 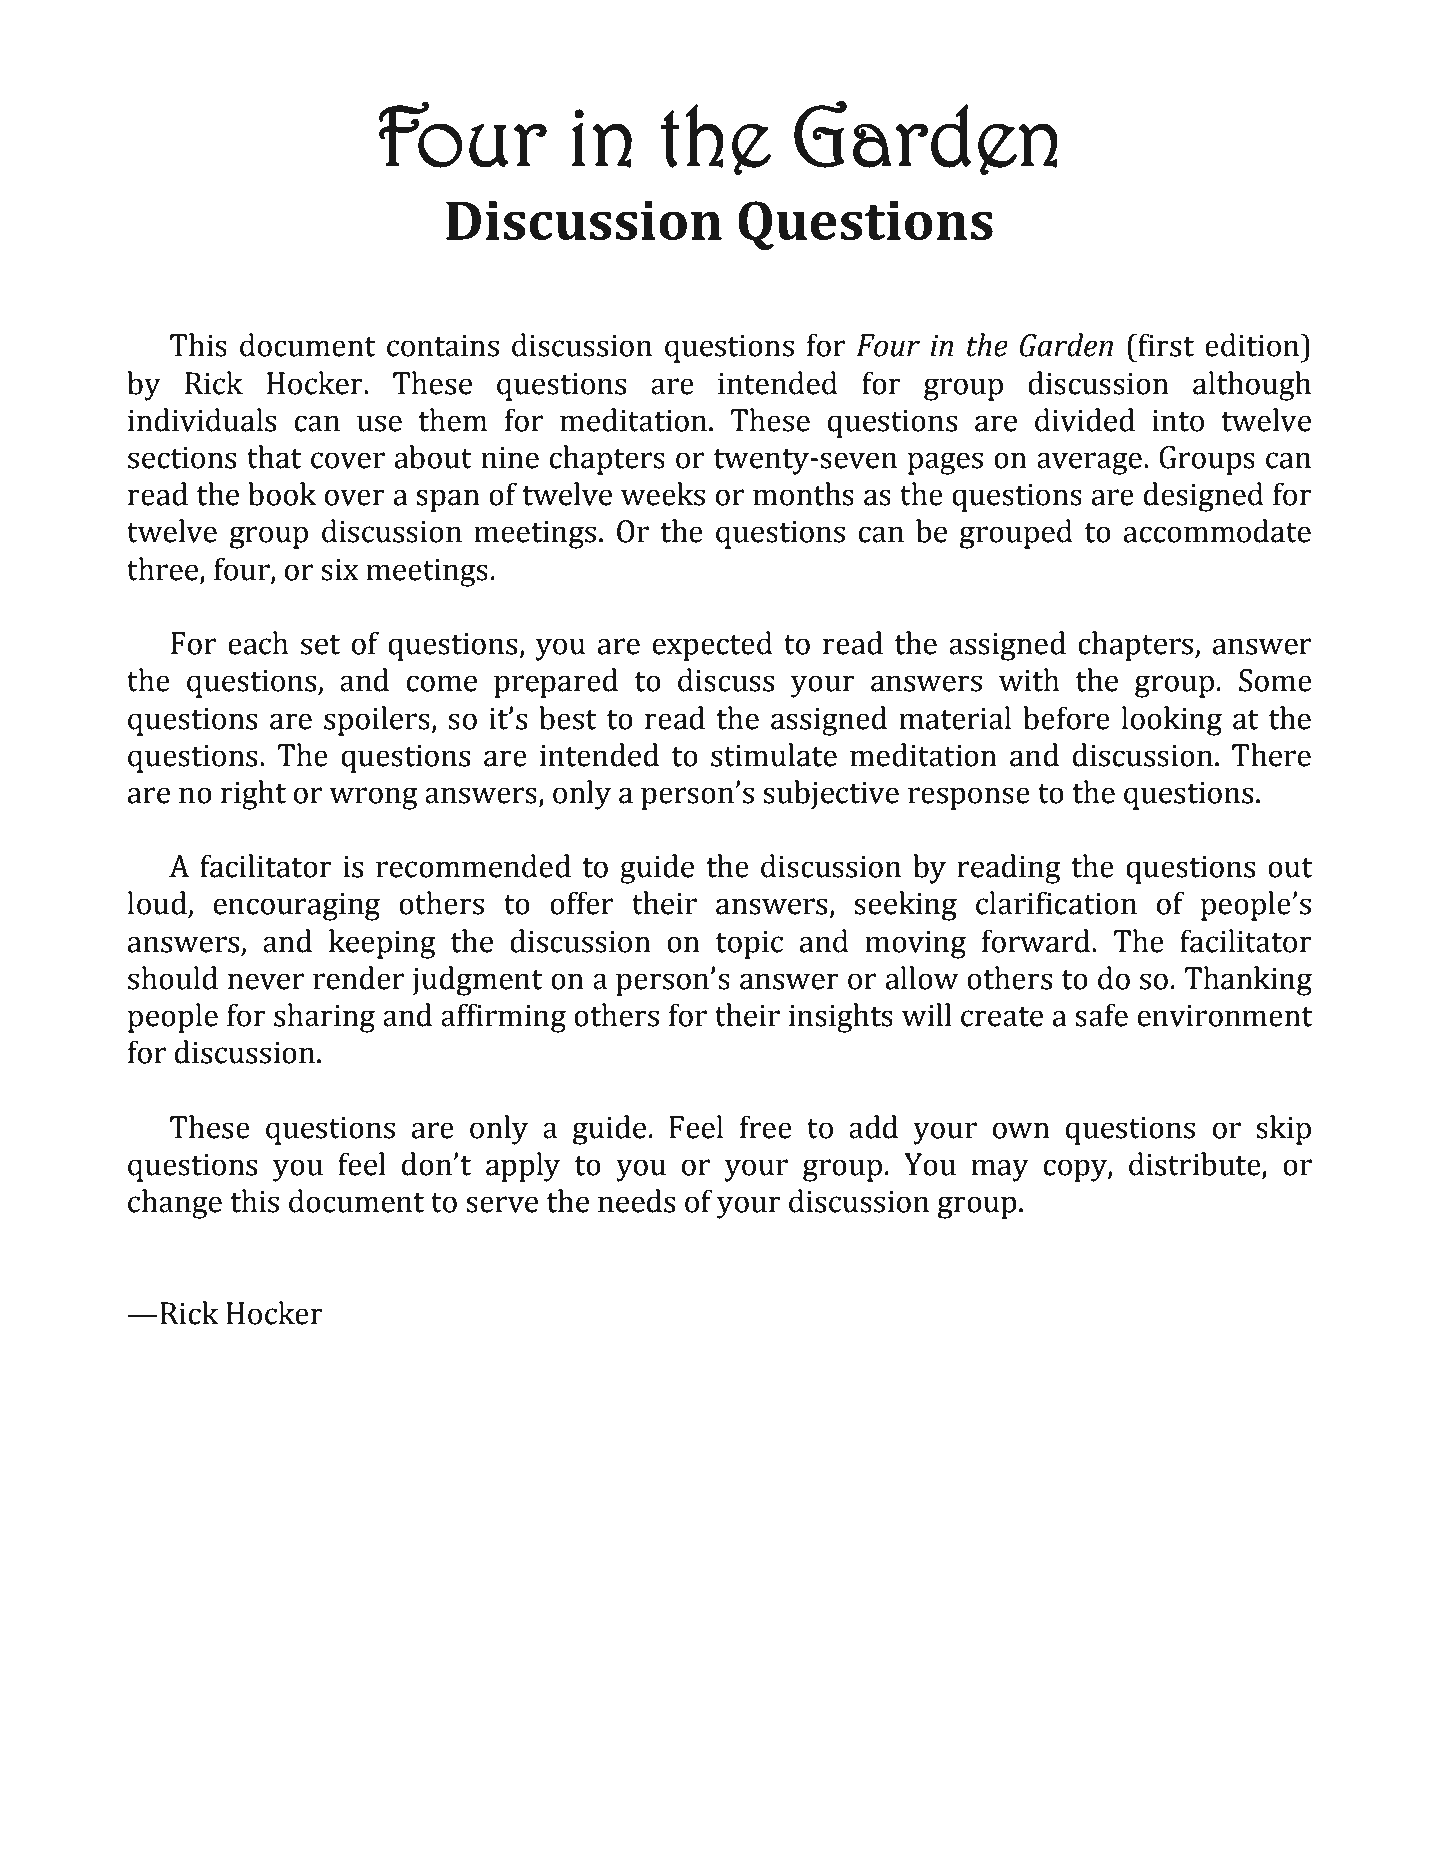 What do you see at coordinates (1165, 345) in the image?
I see `first` at bounding box center [1165, 345].
